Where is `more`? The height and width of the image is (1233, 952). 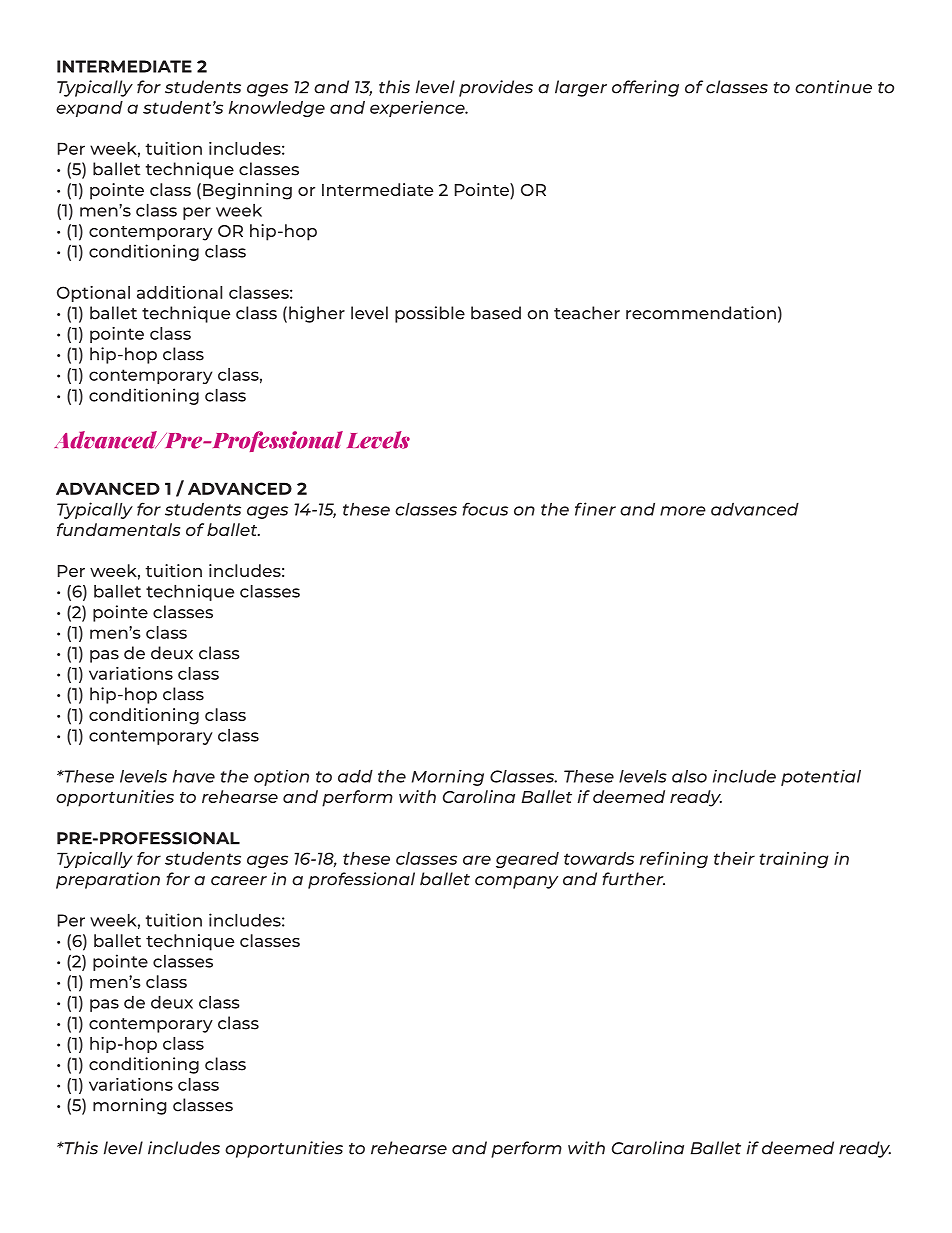
more is located at coordinates (683, 511).
